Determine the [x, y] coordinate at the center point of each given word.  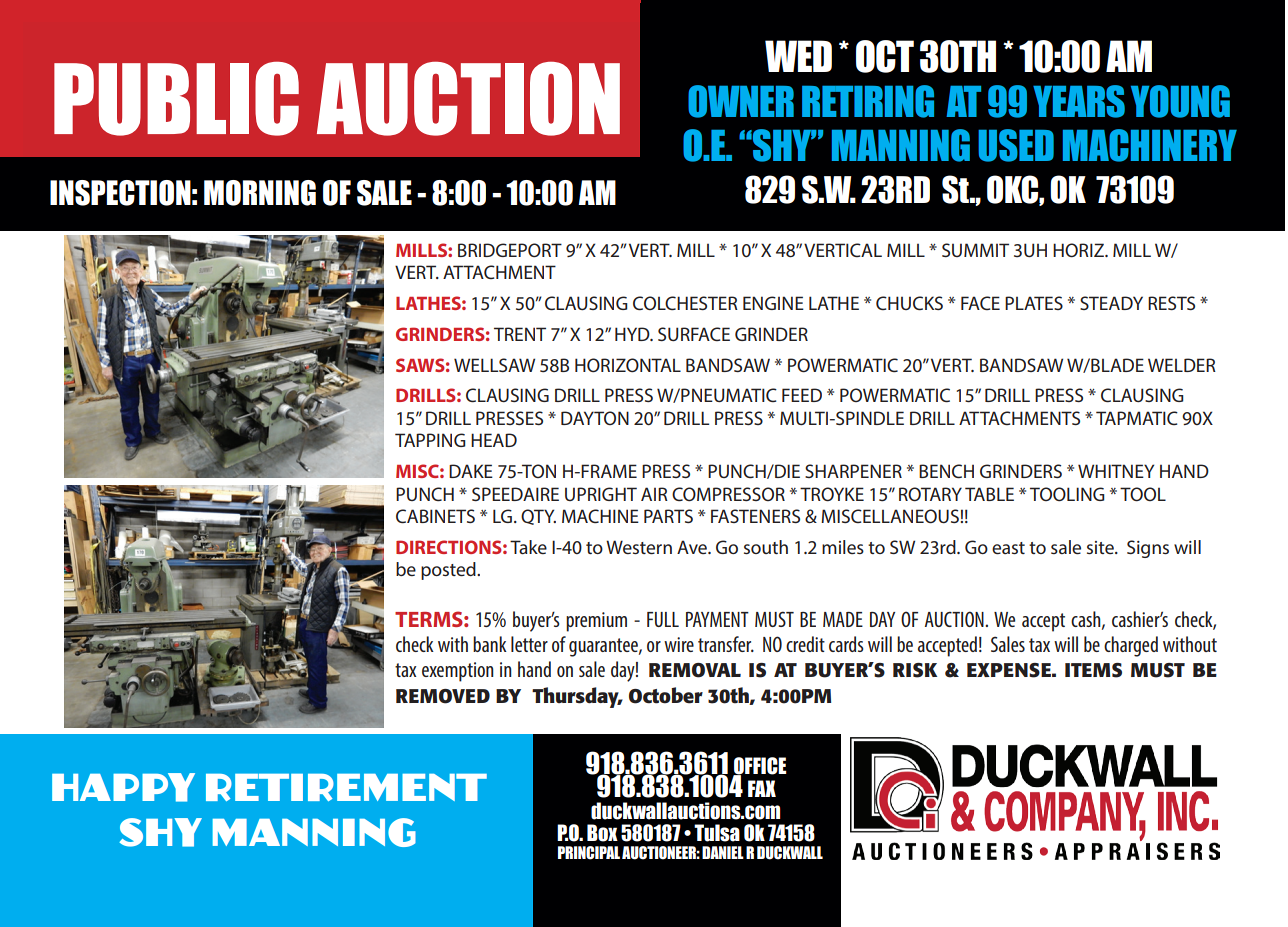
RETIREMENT [346, 787]
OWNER [741, 101]
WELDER [1182, 365]
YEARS [1079, 101]
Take [528, 547]
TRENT [520, 334]
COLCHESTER [685, 303]
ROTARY [930, 494]
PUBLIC [176, 99]
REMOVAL [695, 670]
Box [602, 833]
